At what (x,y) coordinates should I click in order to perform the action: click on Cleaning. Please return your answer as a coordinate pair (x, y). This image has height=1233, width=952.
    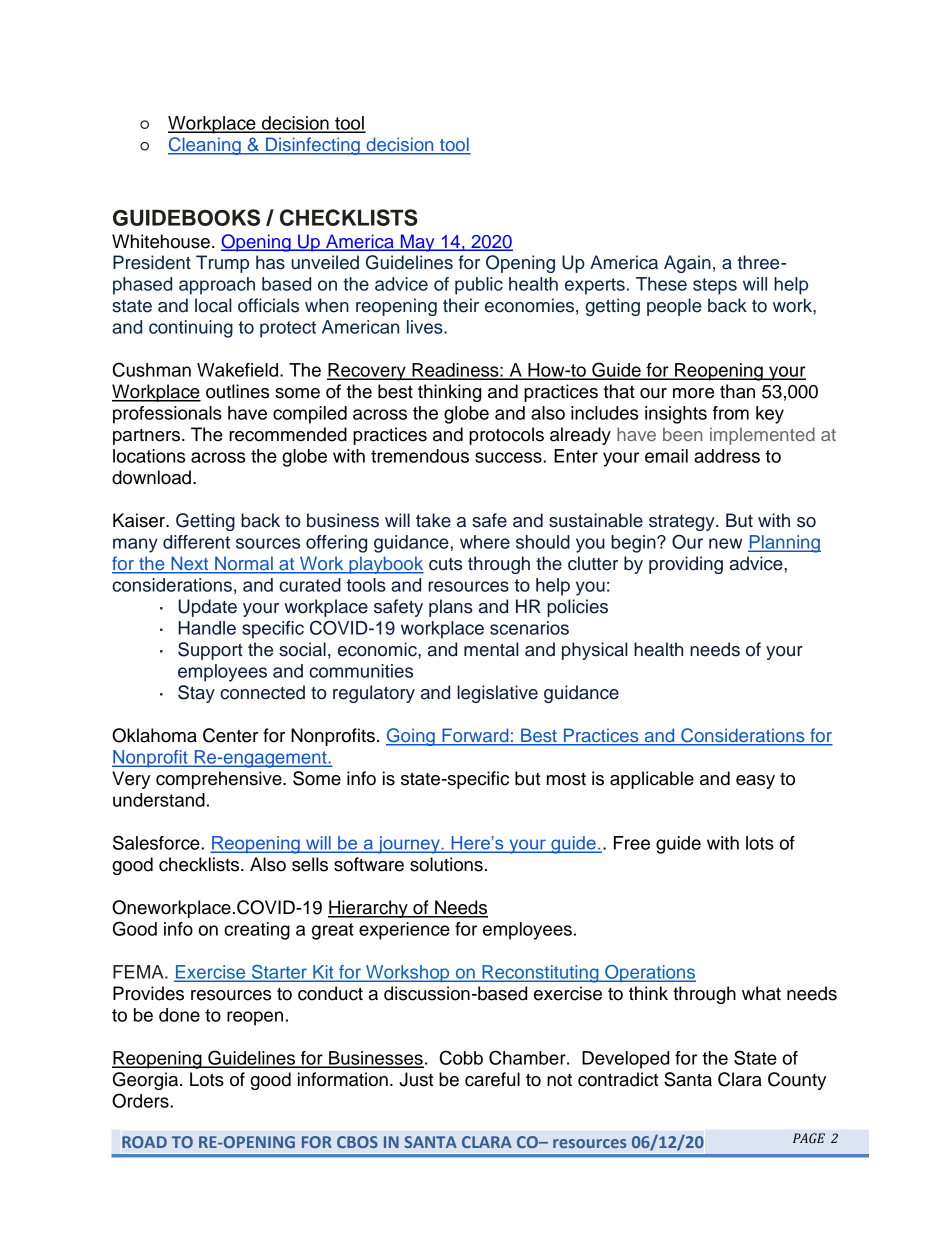
    Looking at the image, I should click on (205, 146).
